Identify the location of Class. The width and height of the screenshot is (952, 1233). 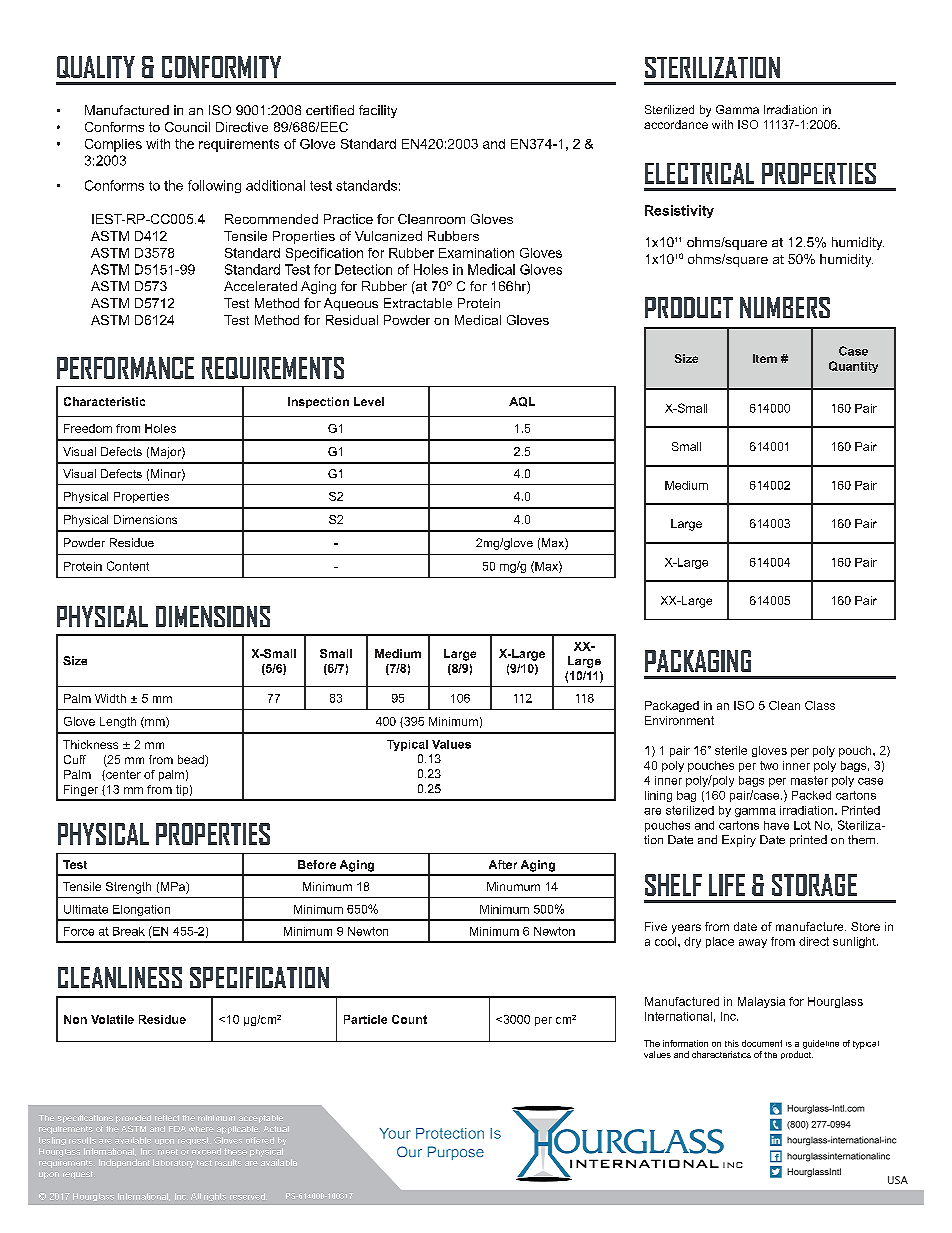
(820, 705).
